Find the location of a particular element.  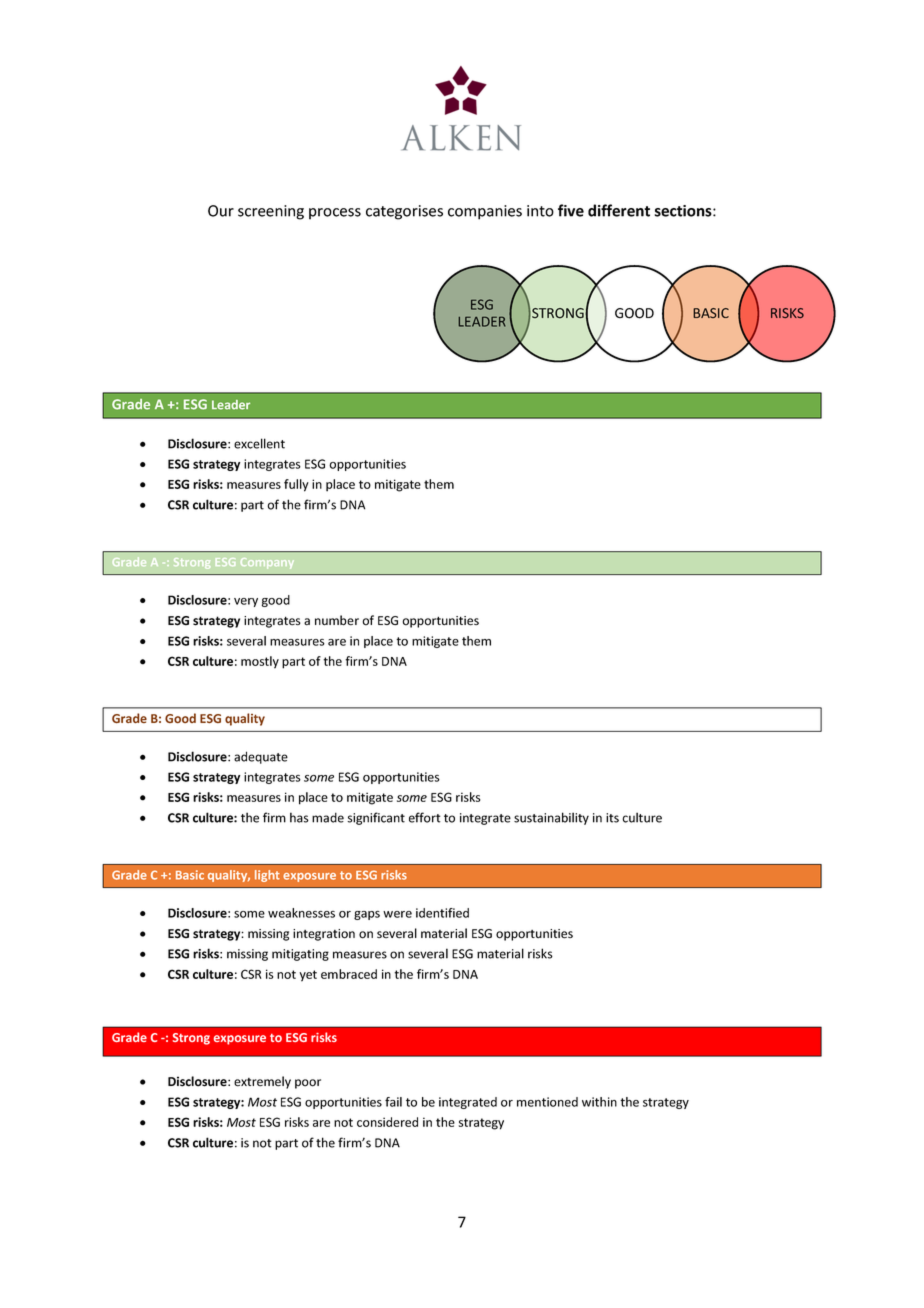

very is located at coordinates (246, 602).
